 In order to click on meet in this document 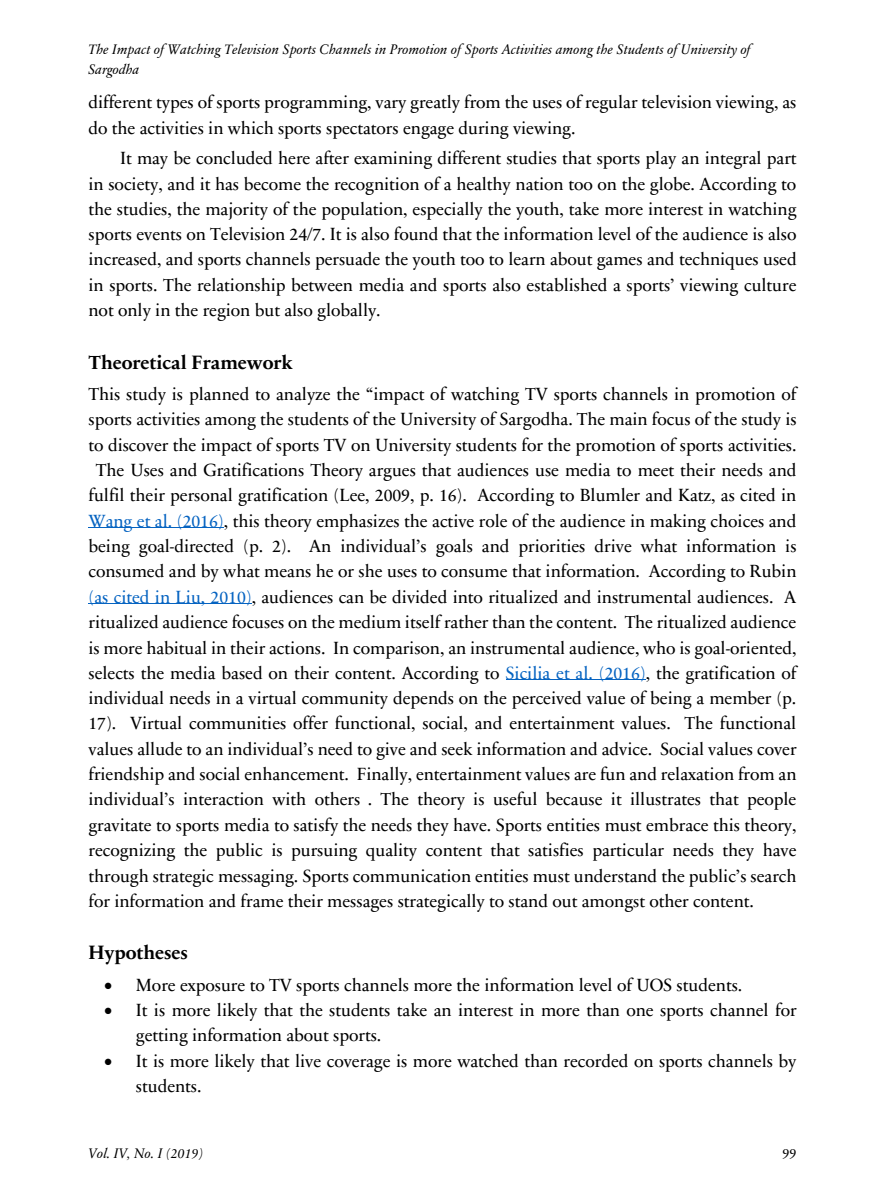, I will do `click(656, 472)`.
